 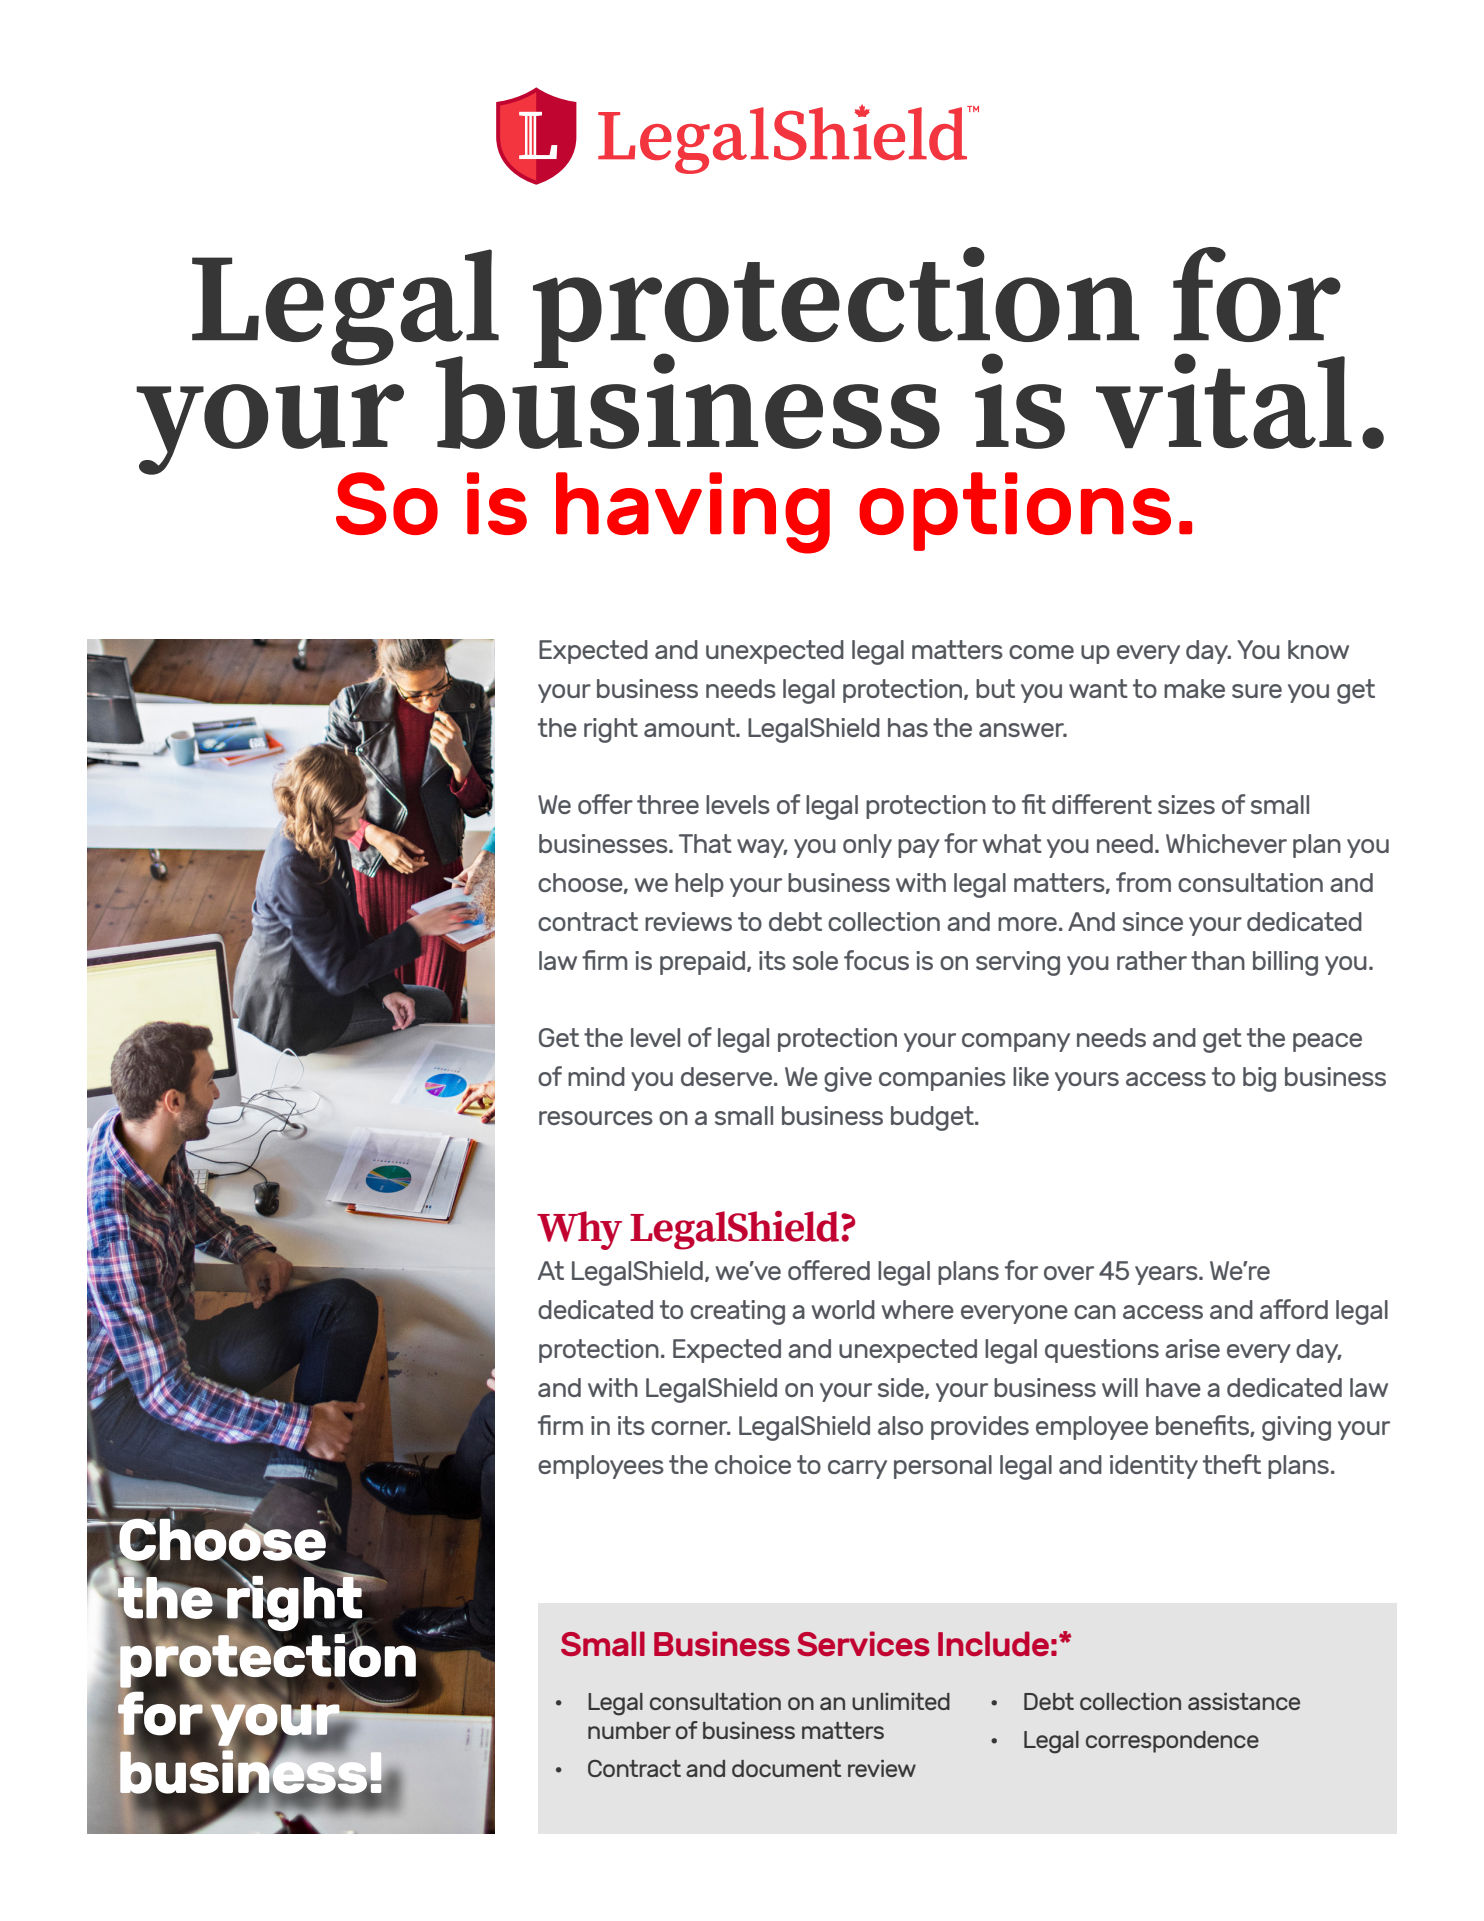 I want to click on theft, so click(x=1232, y=1464).
